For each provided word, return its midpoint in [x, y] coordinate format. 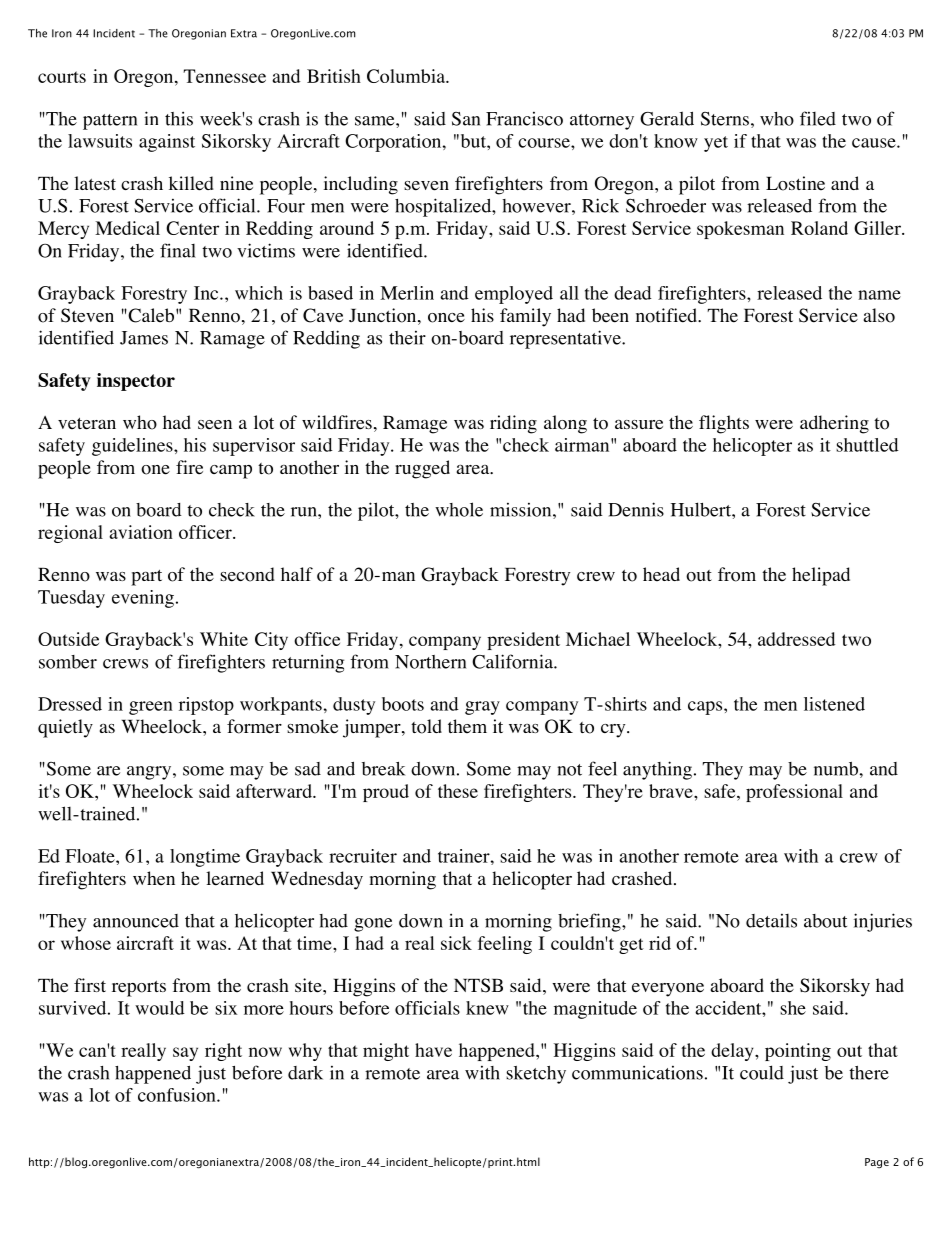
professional [794, 793]
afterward [275, 791]
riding [513, 424]
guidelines [133, 447]
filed [818, 118]
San [466, 119]
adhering [834, 424]
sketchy [536, 1075]
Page [877, 1163]
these [458, 791]
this [179, 118]
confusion [178, 1095]
